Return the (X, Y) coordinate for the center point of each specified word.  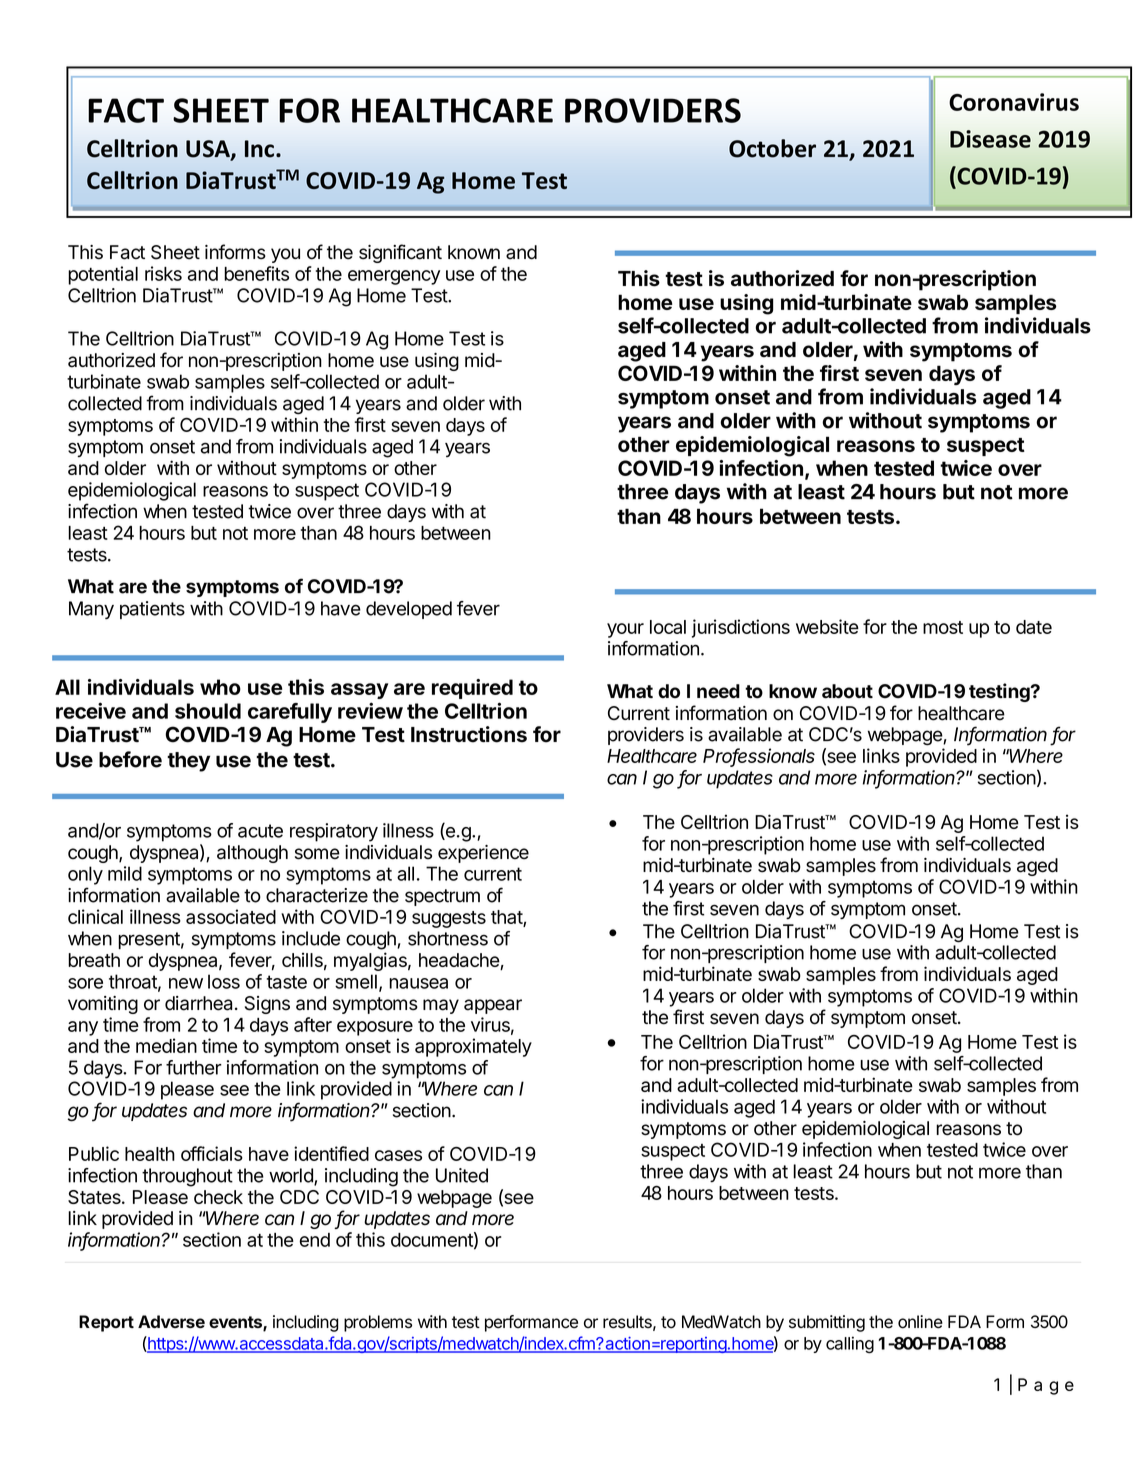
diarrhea (198, 1003)
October (772, 148)
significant (400, 253)
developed (409, 610)
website (827, 626)
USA (209, 150)
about (847, 691)
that (507, 918)
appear (493, 1006)
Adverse (171, 1321)
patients (152, 610)
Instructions (469, 734)
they (188, 762)
